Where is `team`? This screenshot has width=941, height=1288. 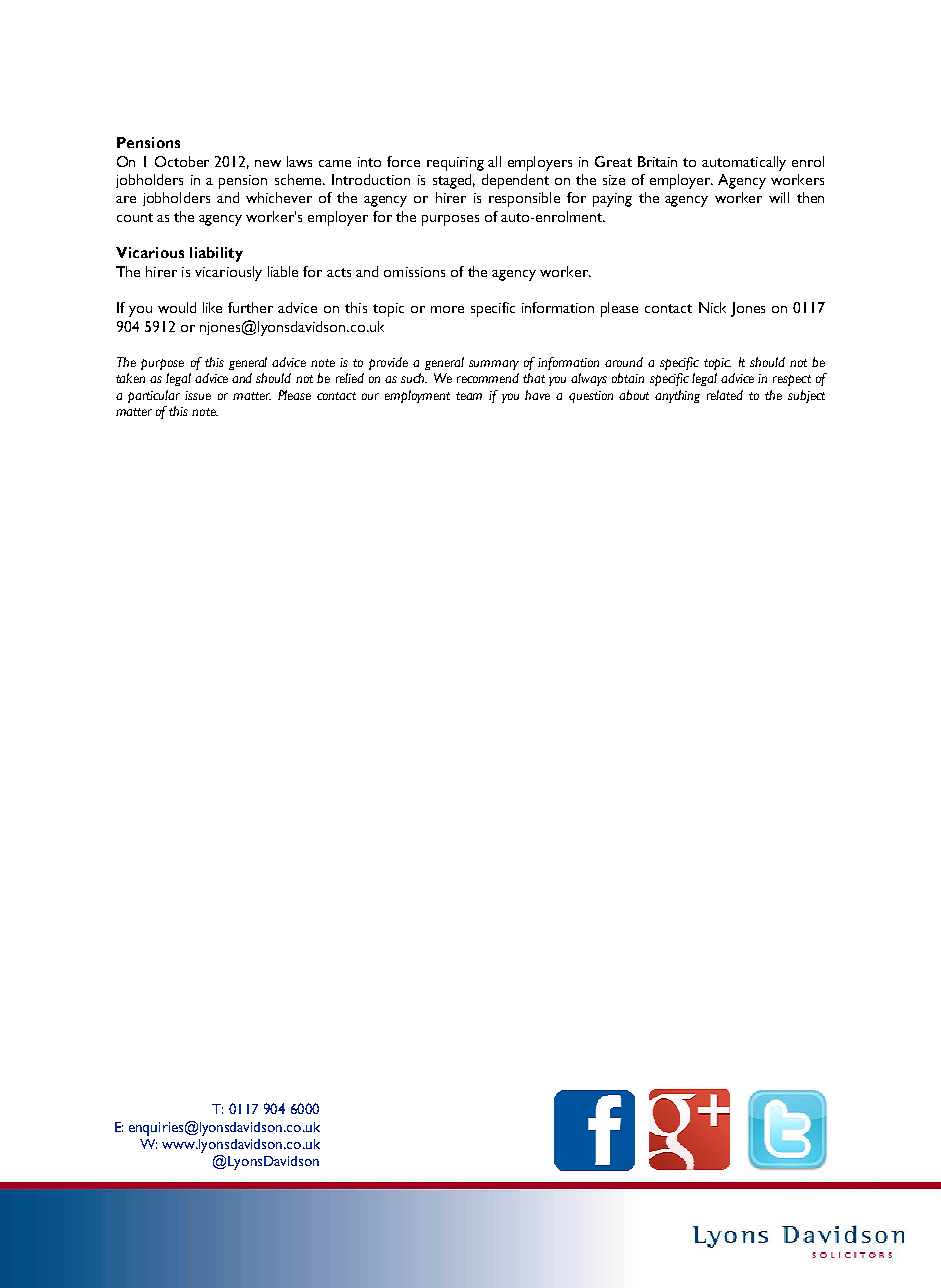
team is located at coordinates (469, 396).
